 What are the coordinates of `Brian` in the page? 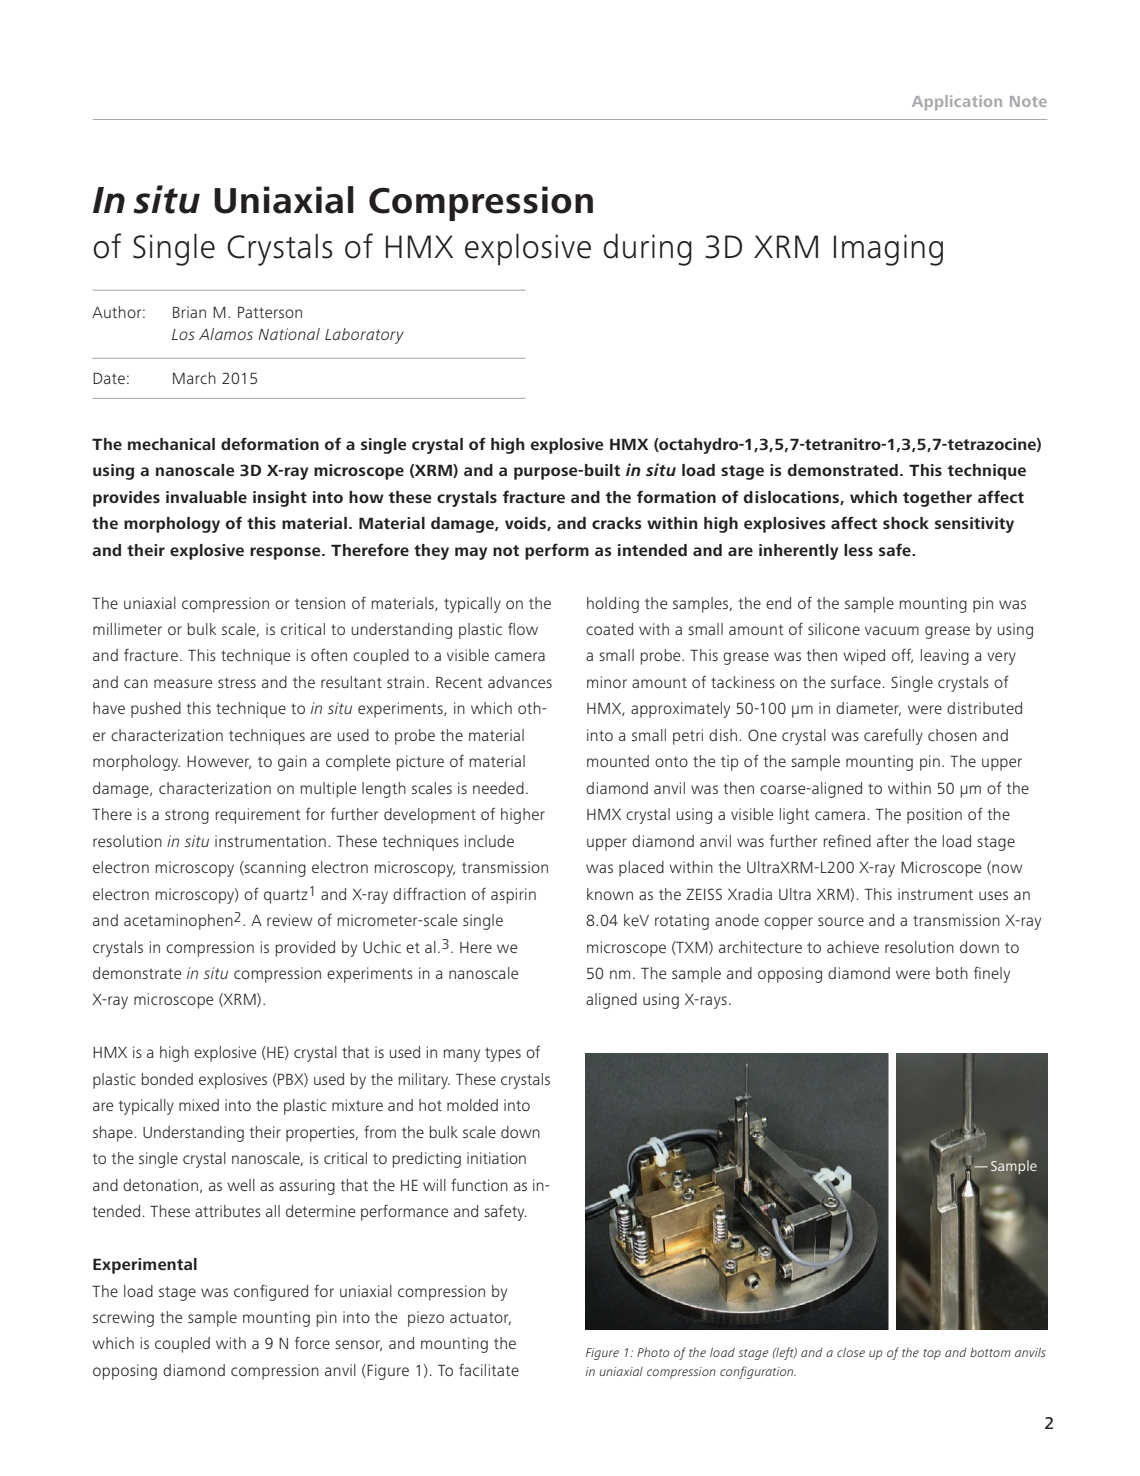 It's located at (189, 312).
